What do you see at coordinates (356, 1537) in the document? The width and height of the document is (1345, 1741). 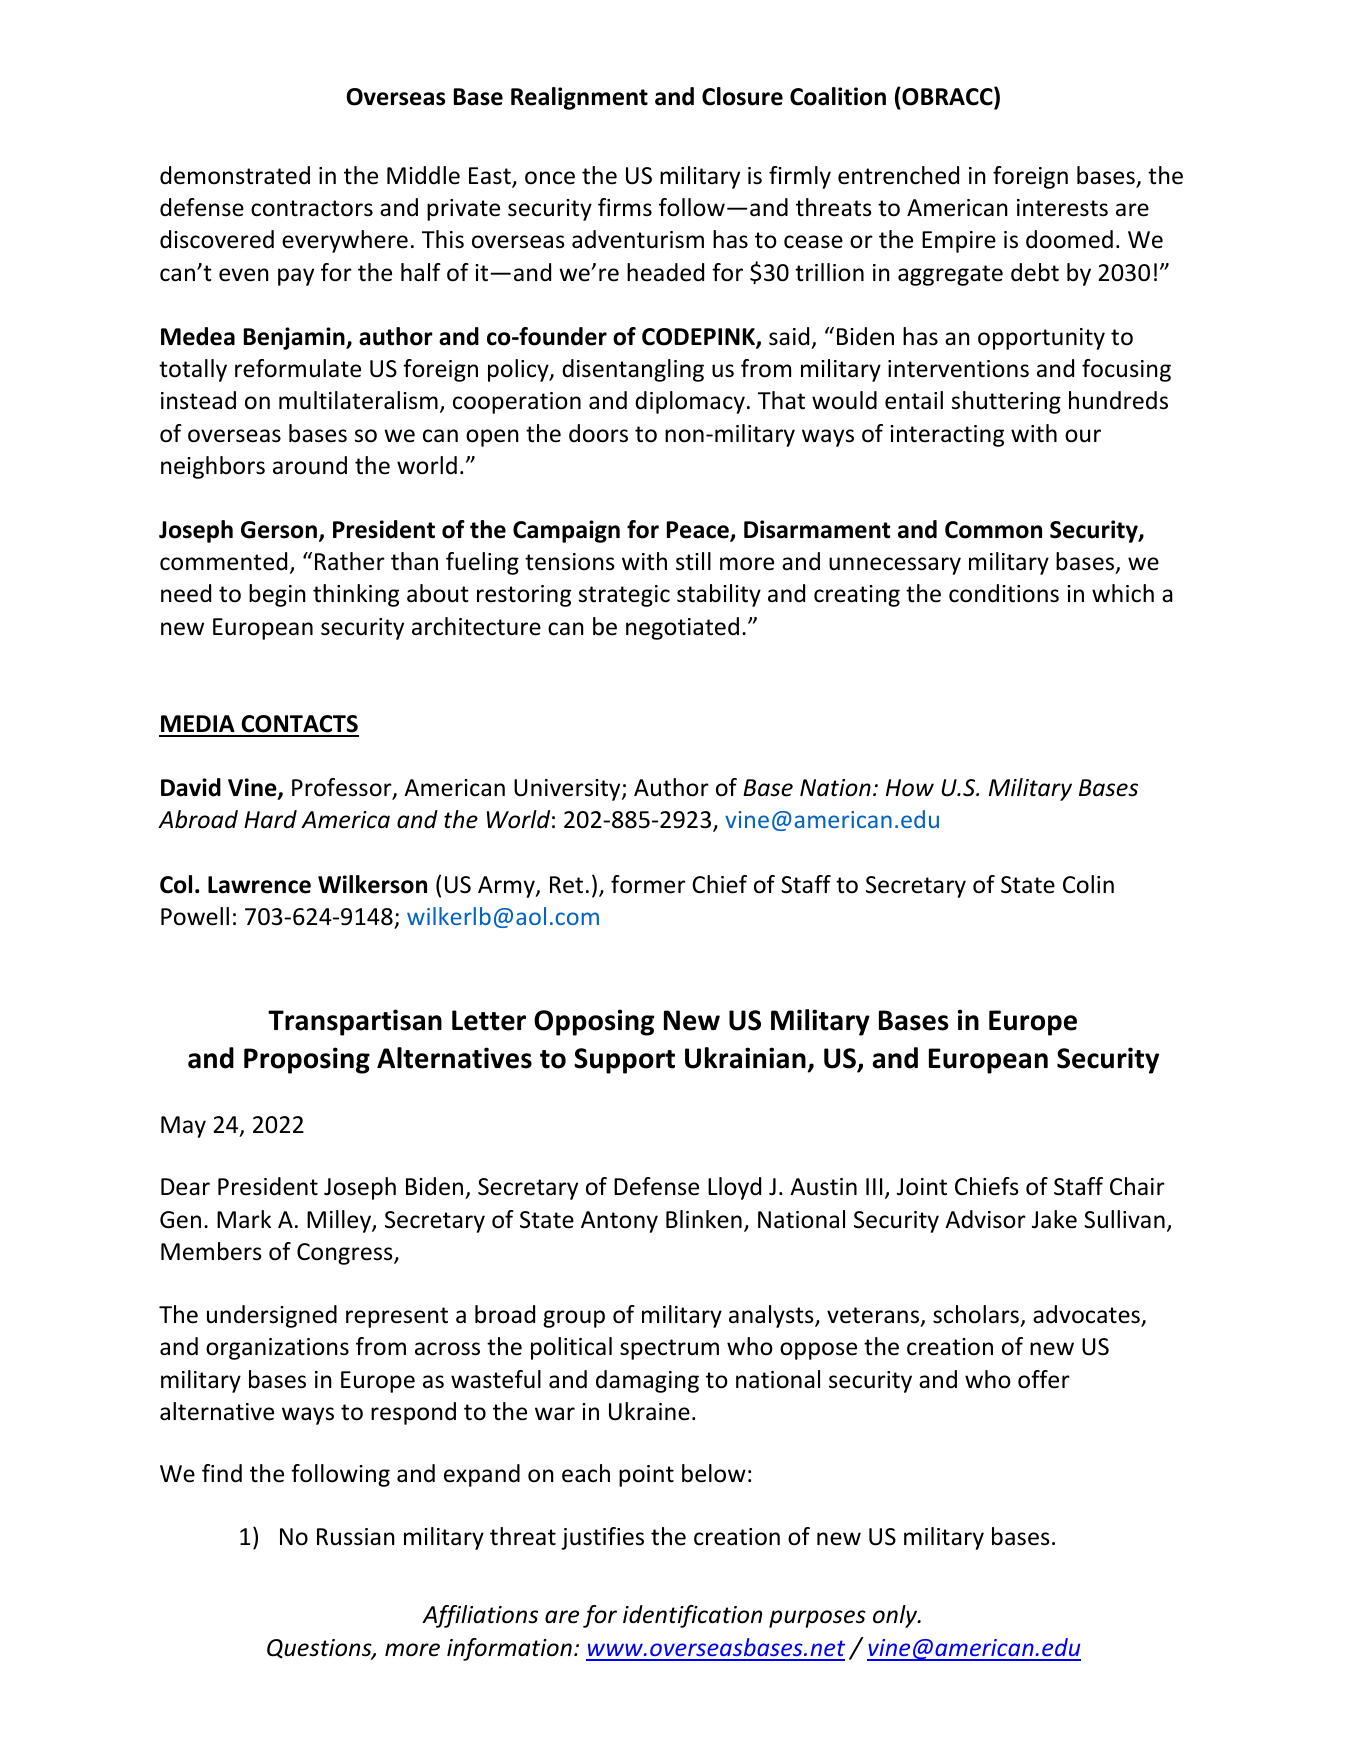 I see `Russian` at bounding box center [356, 1537].
